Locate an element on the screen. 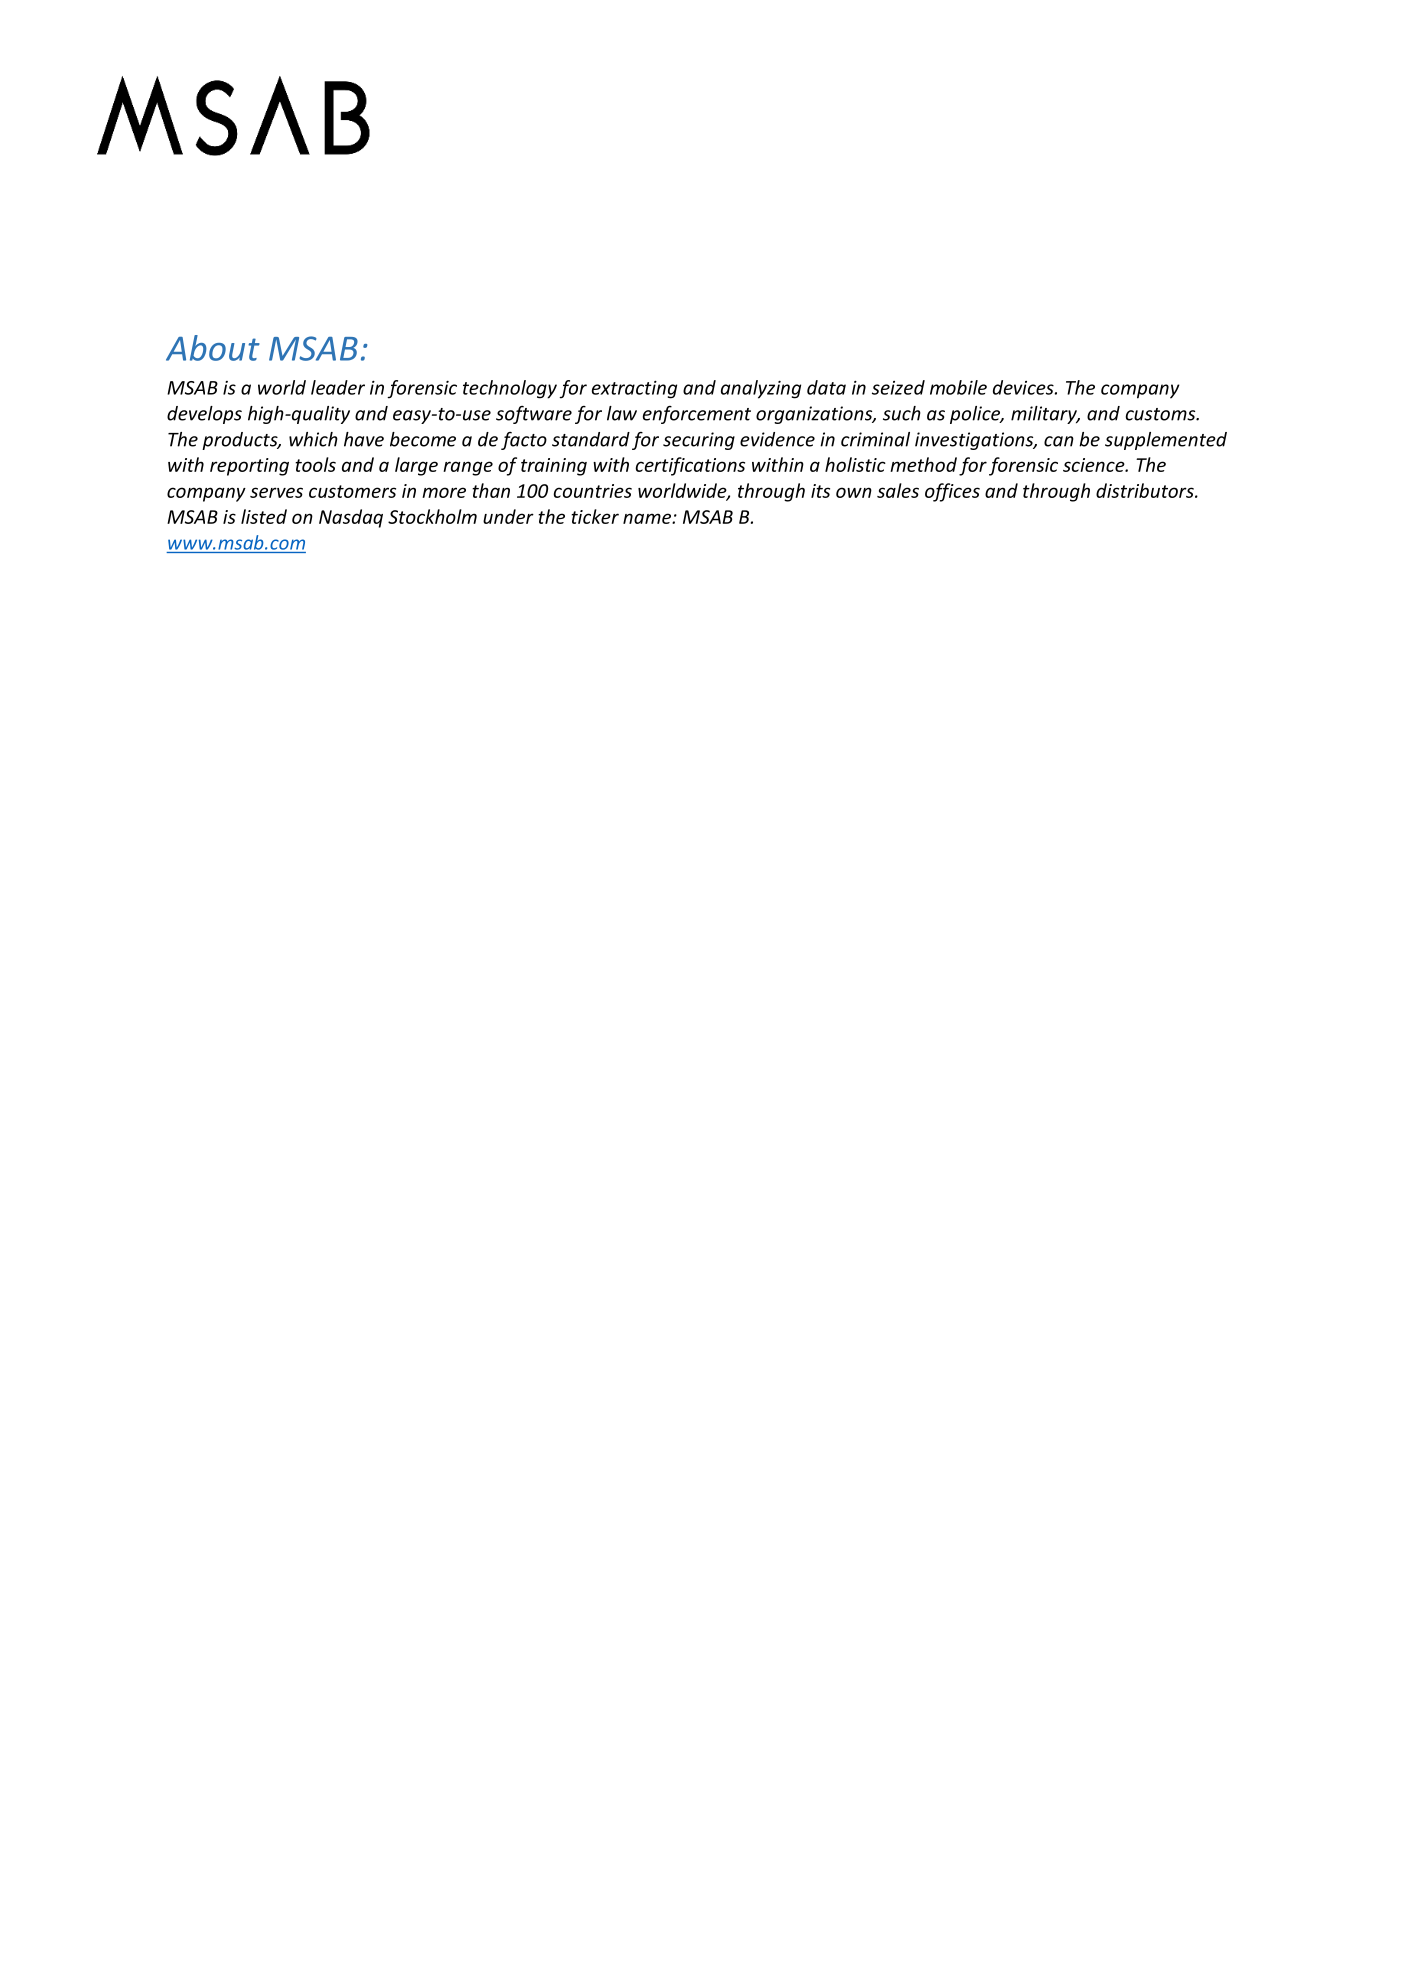 The height and width of the screenshot is (1981, 1401). data is located at coordinates (826, 387).
